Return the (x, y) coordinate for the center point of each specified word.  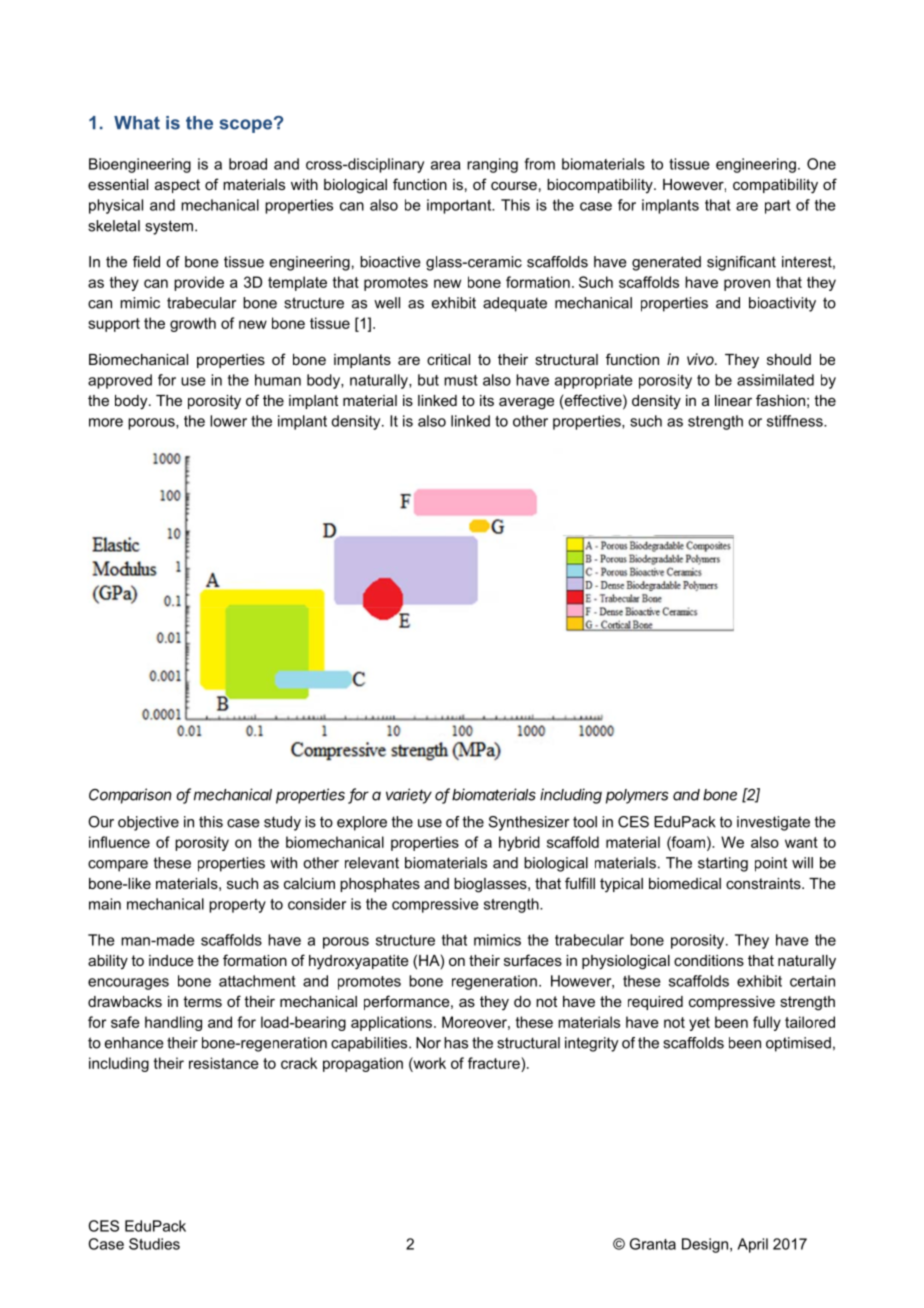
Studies (154, 1244)
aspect (177, 186)
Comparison (130, 796)
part (778, 207)
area (446, 165)
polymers (637, 796)
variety (409, 796)
